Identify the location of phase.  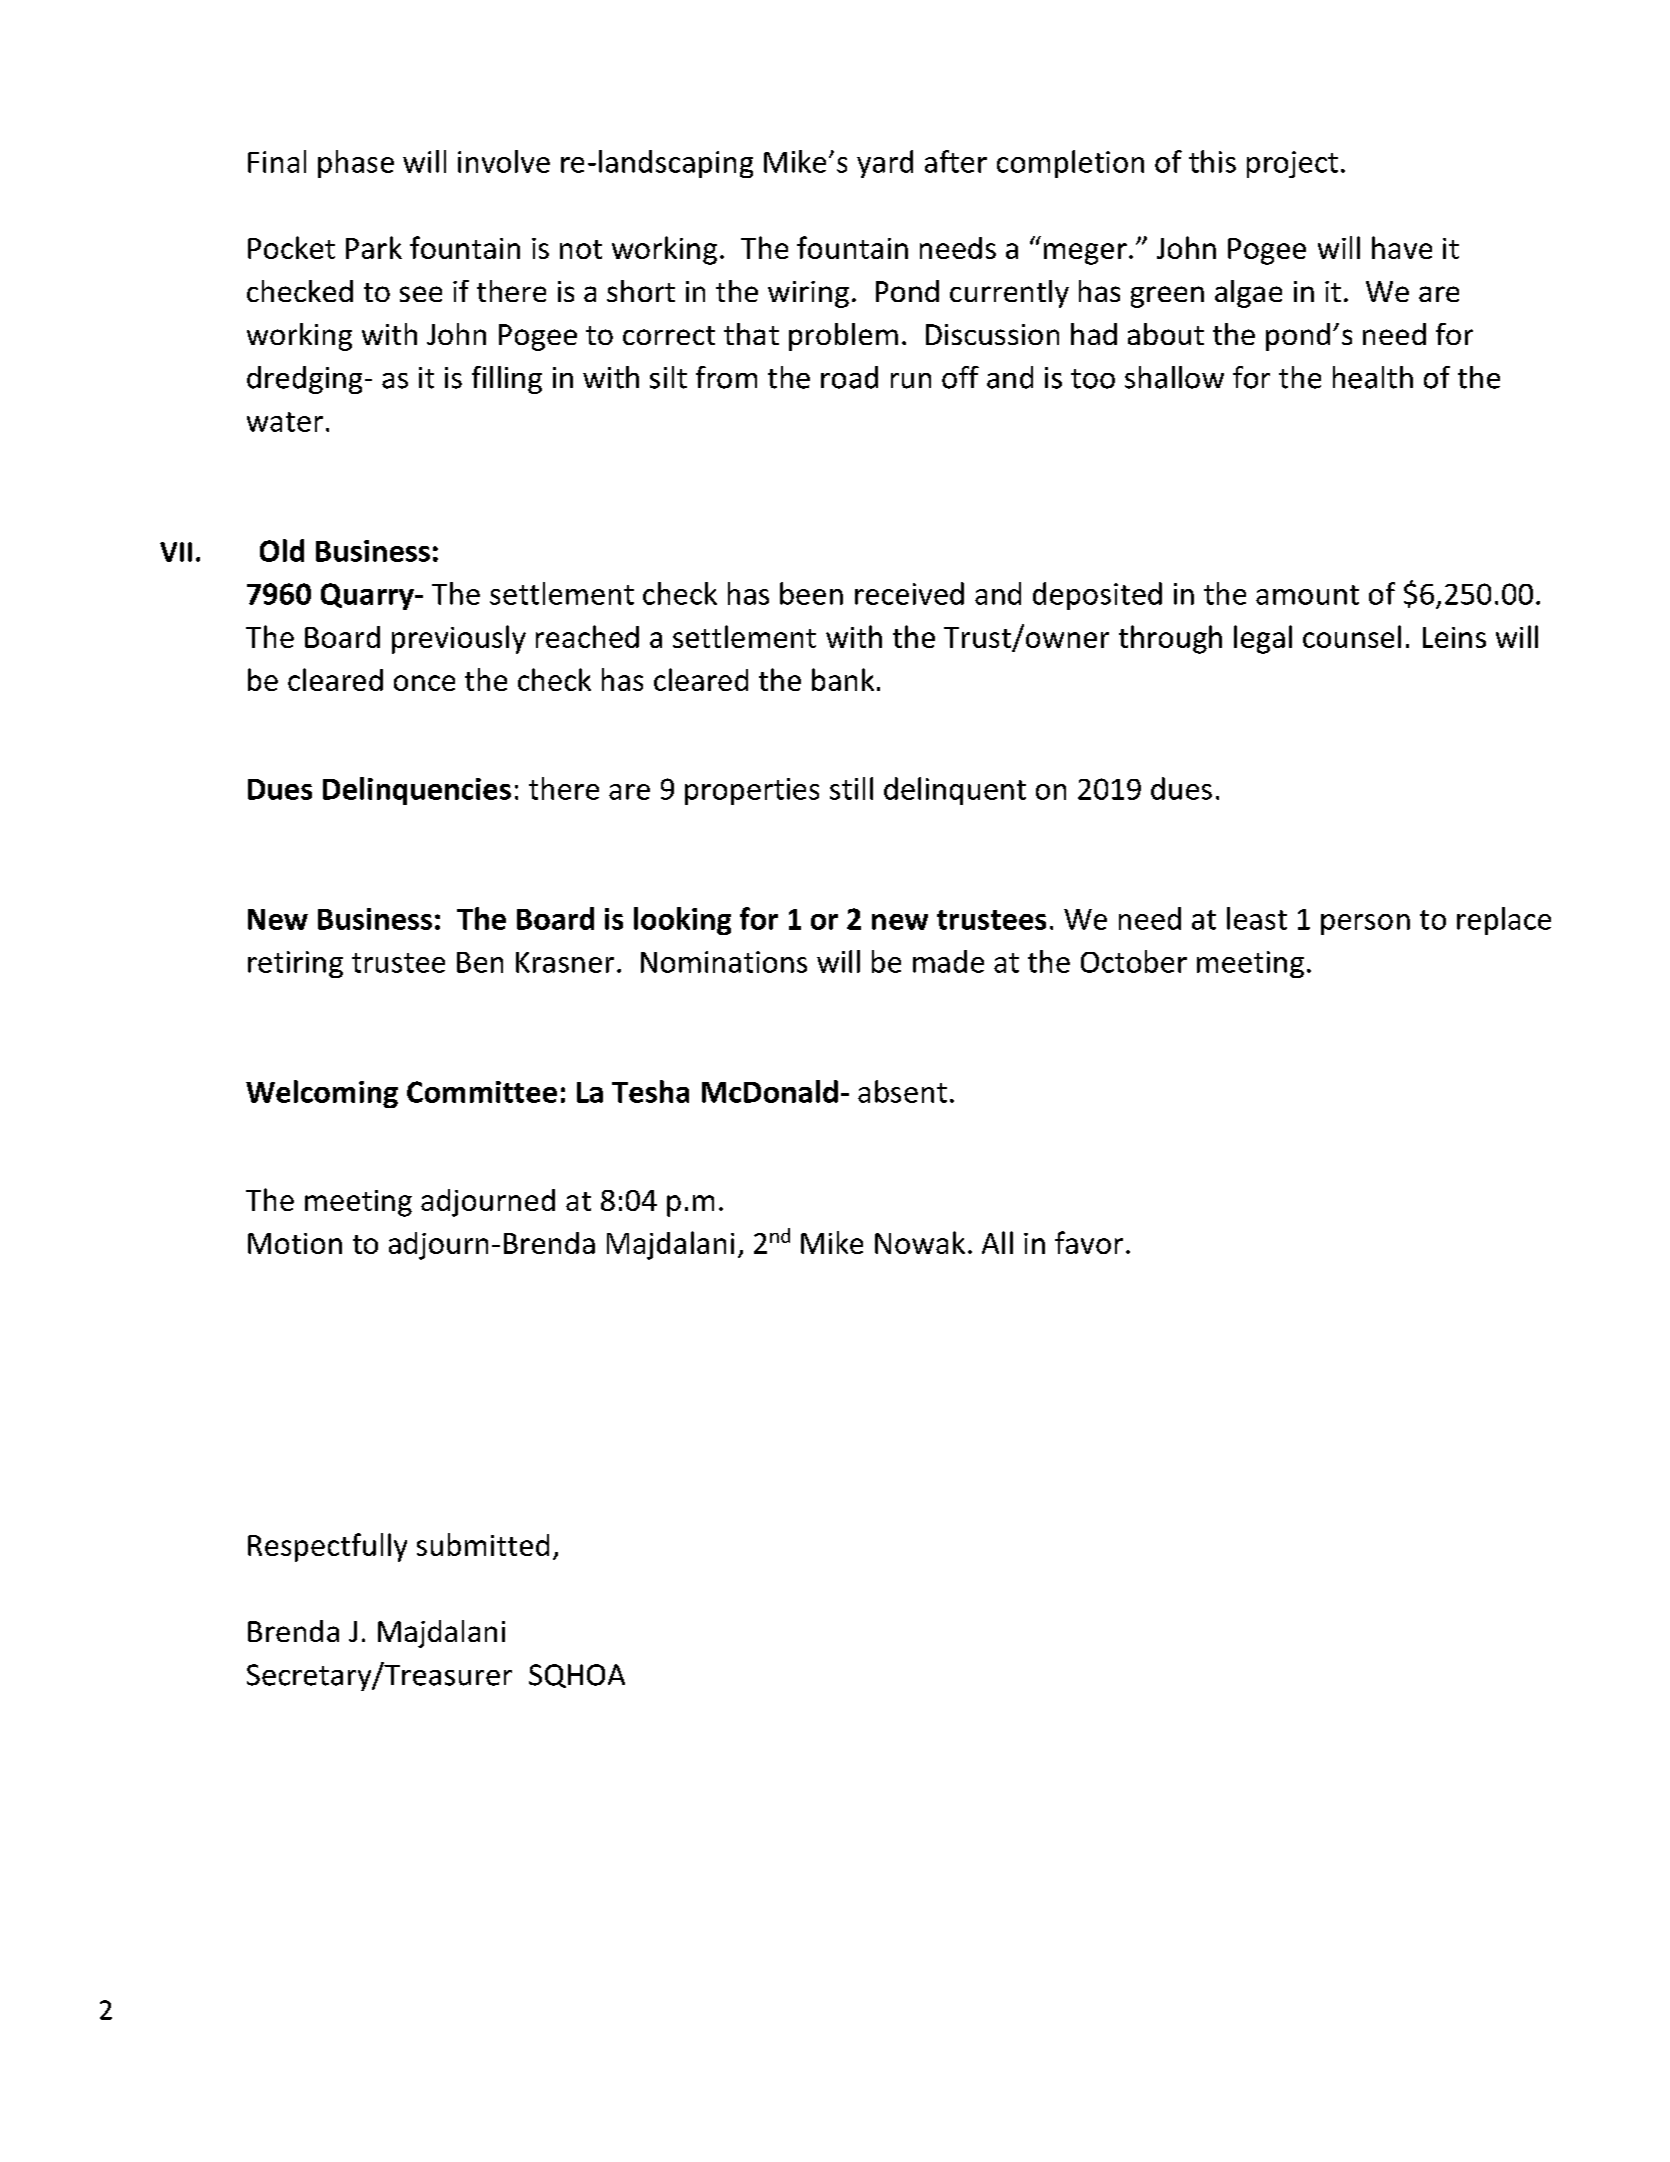
(356, 164).
